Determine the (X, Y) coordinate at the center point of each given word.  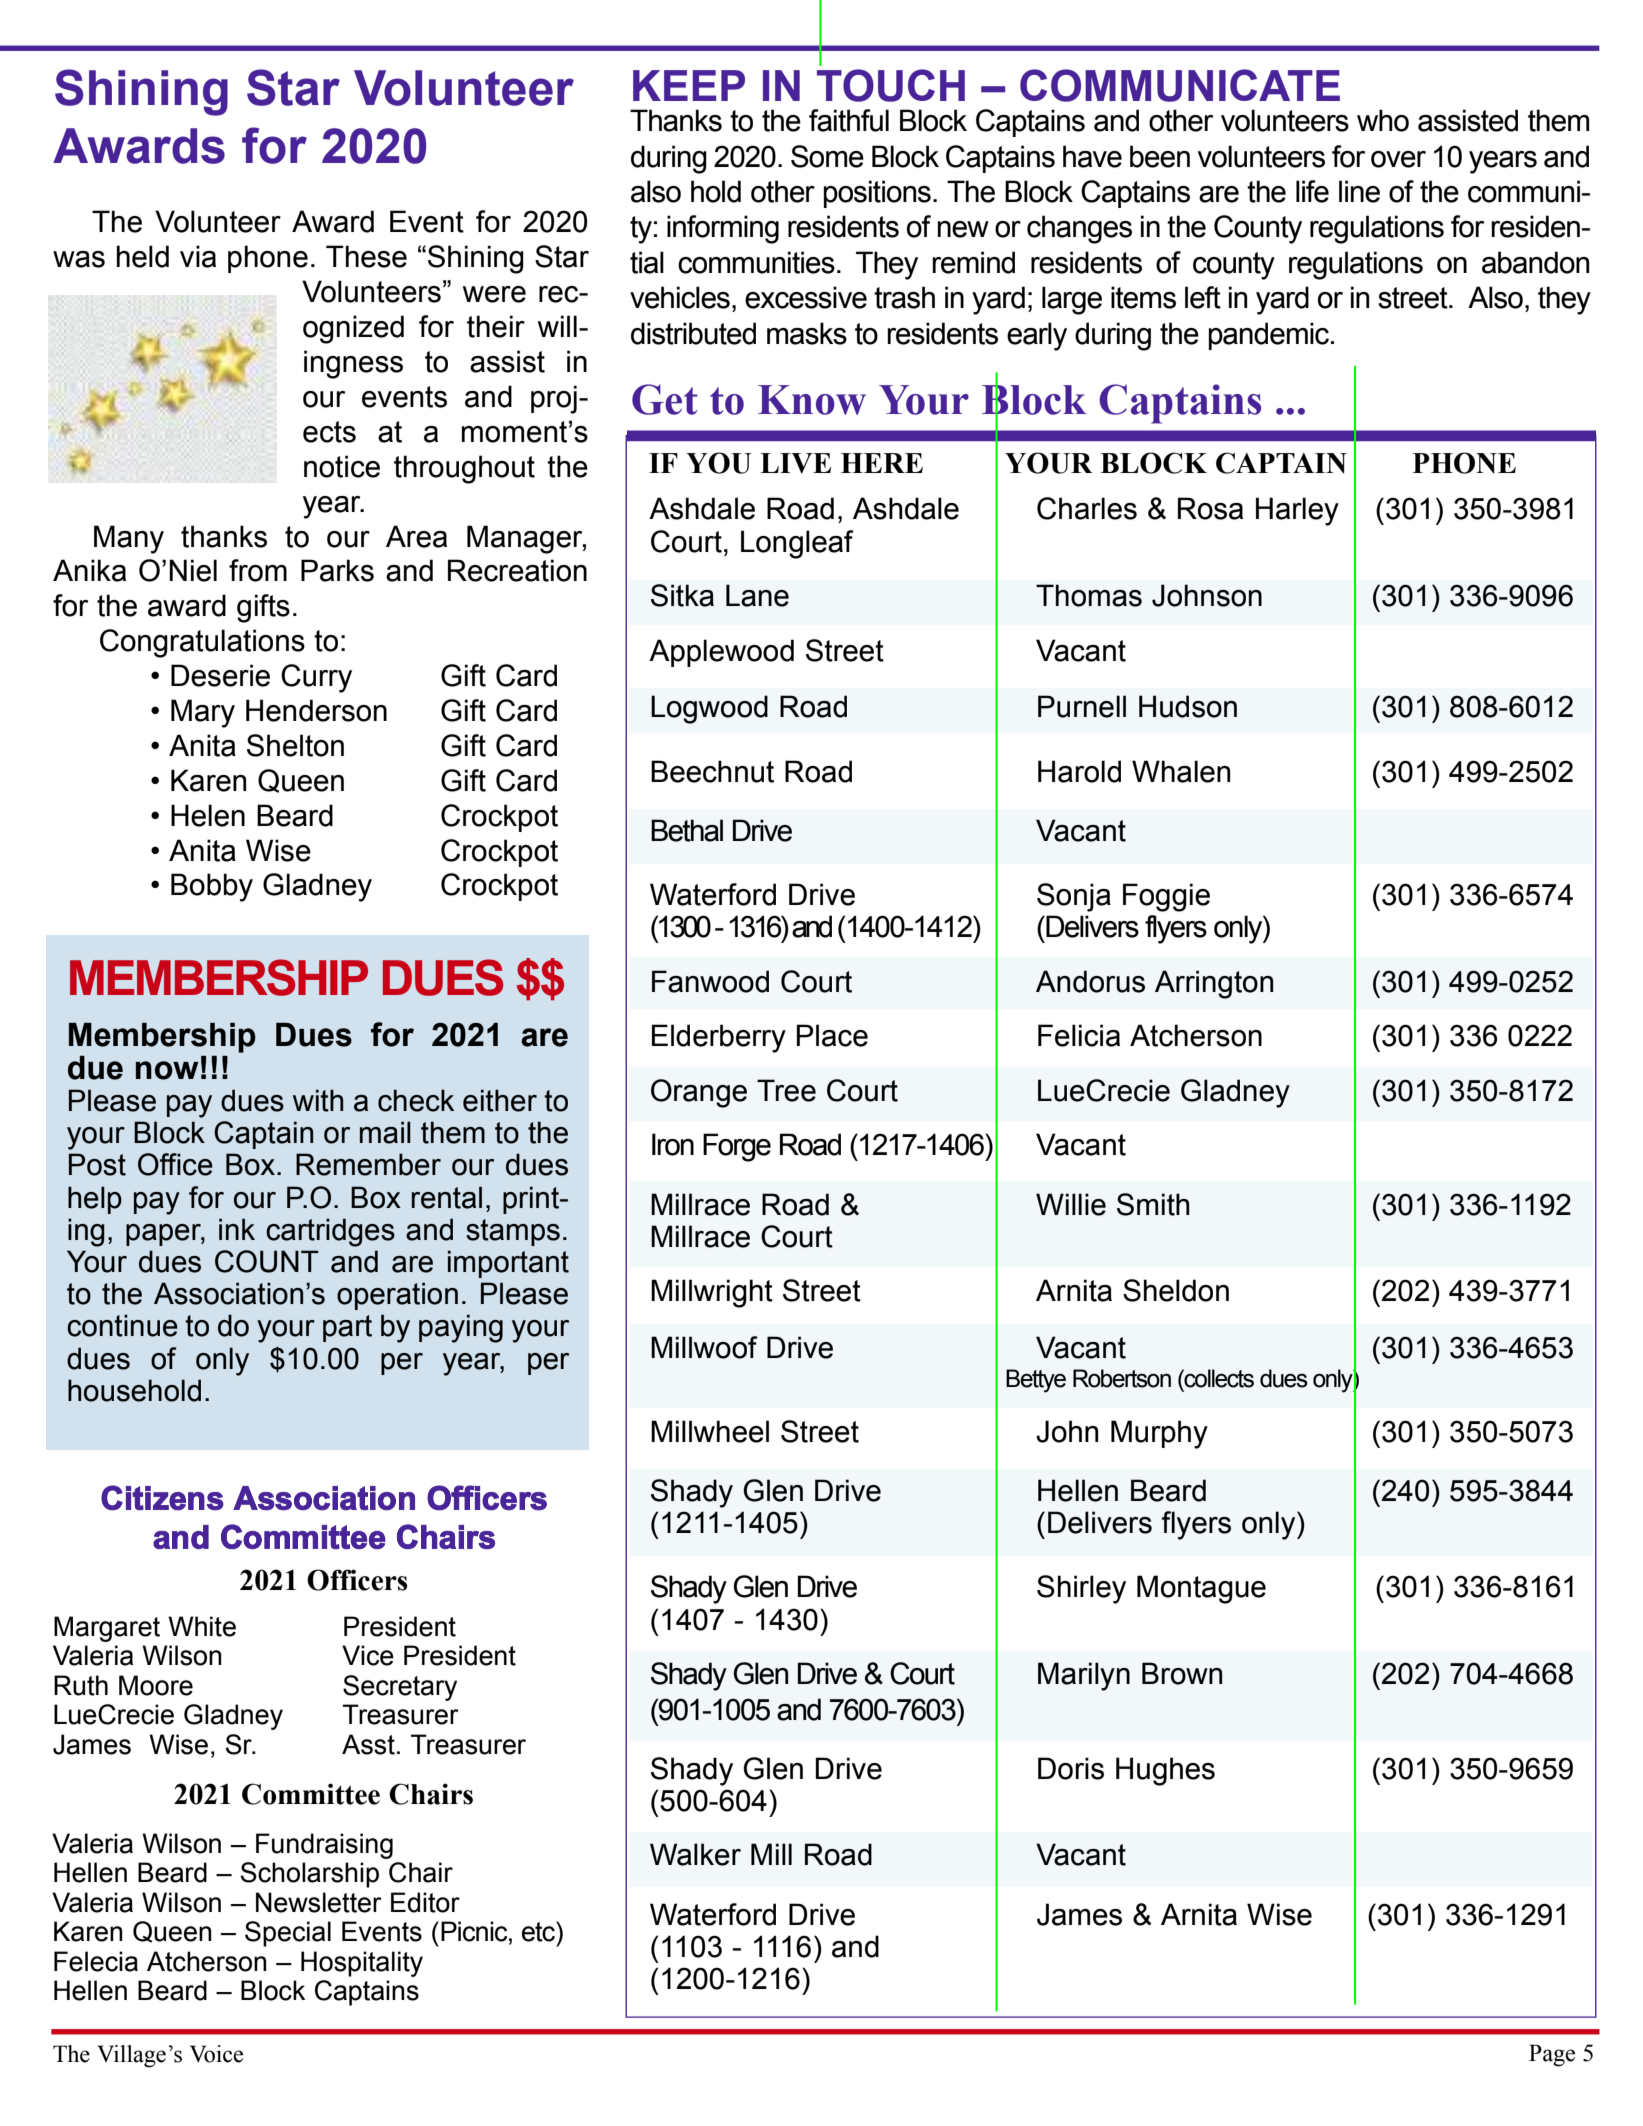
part (347, 1328)
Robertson (1122, 1378)
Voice (216, 2054)
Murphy (1159, 1434)
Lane (757, 595)
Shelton (295, 745)
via (198, 256)
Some (827, 156)
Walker (695, 1854)
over (1398, 159)
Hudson (1188, 706)
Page (1552, 2055)
